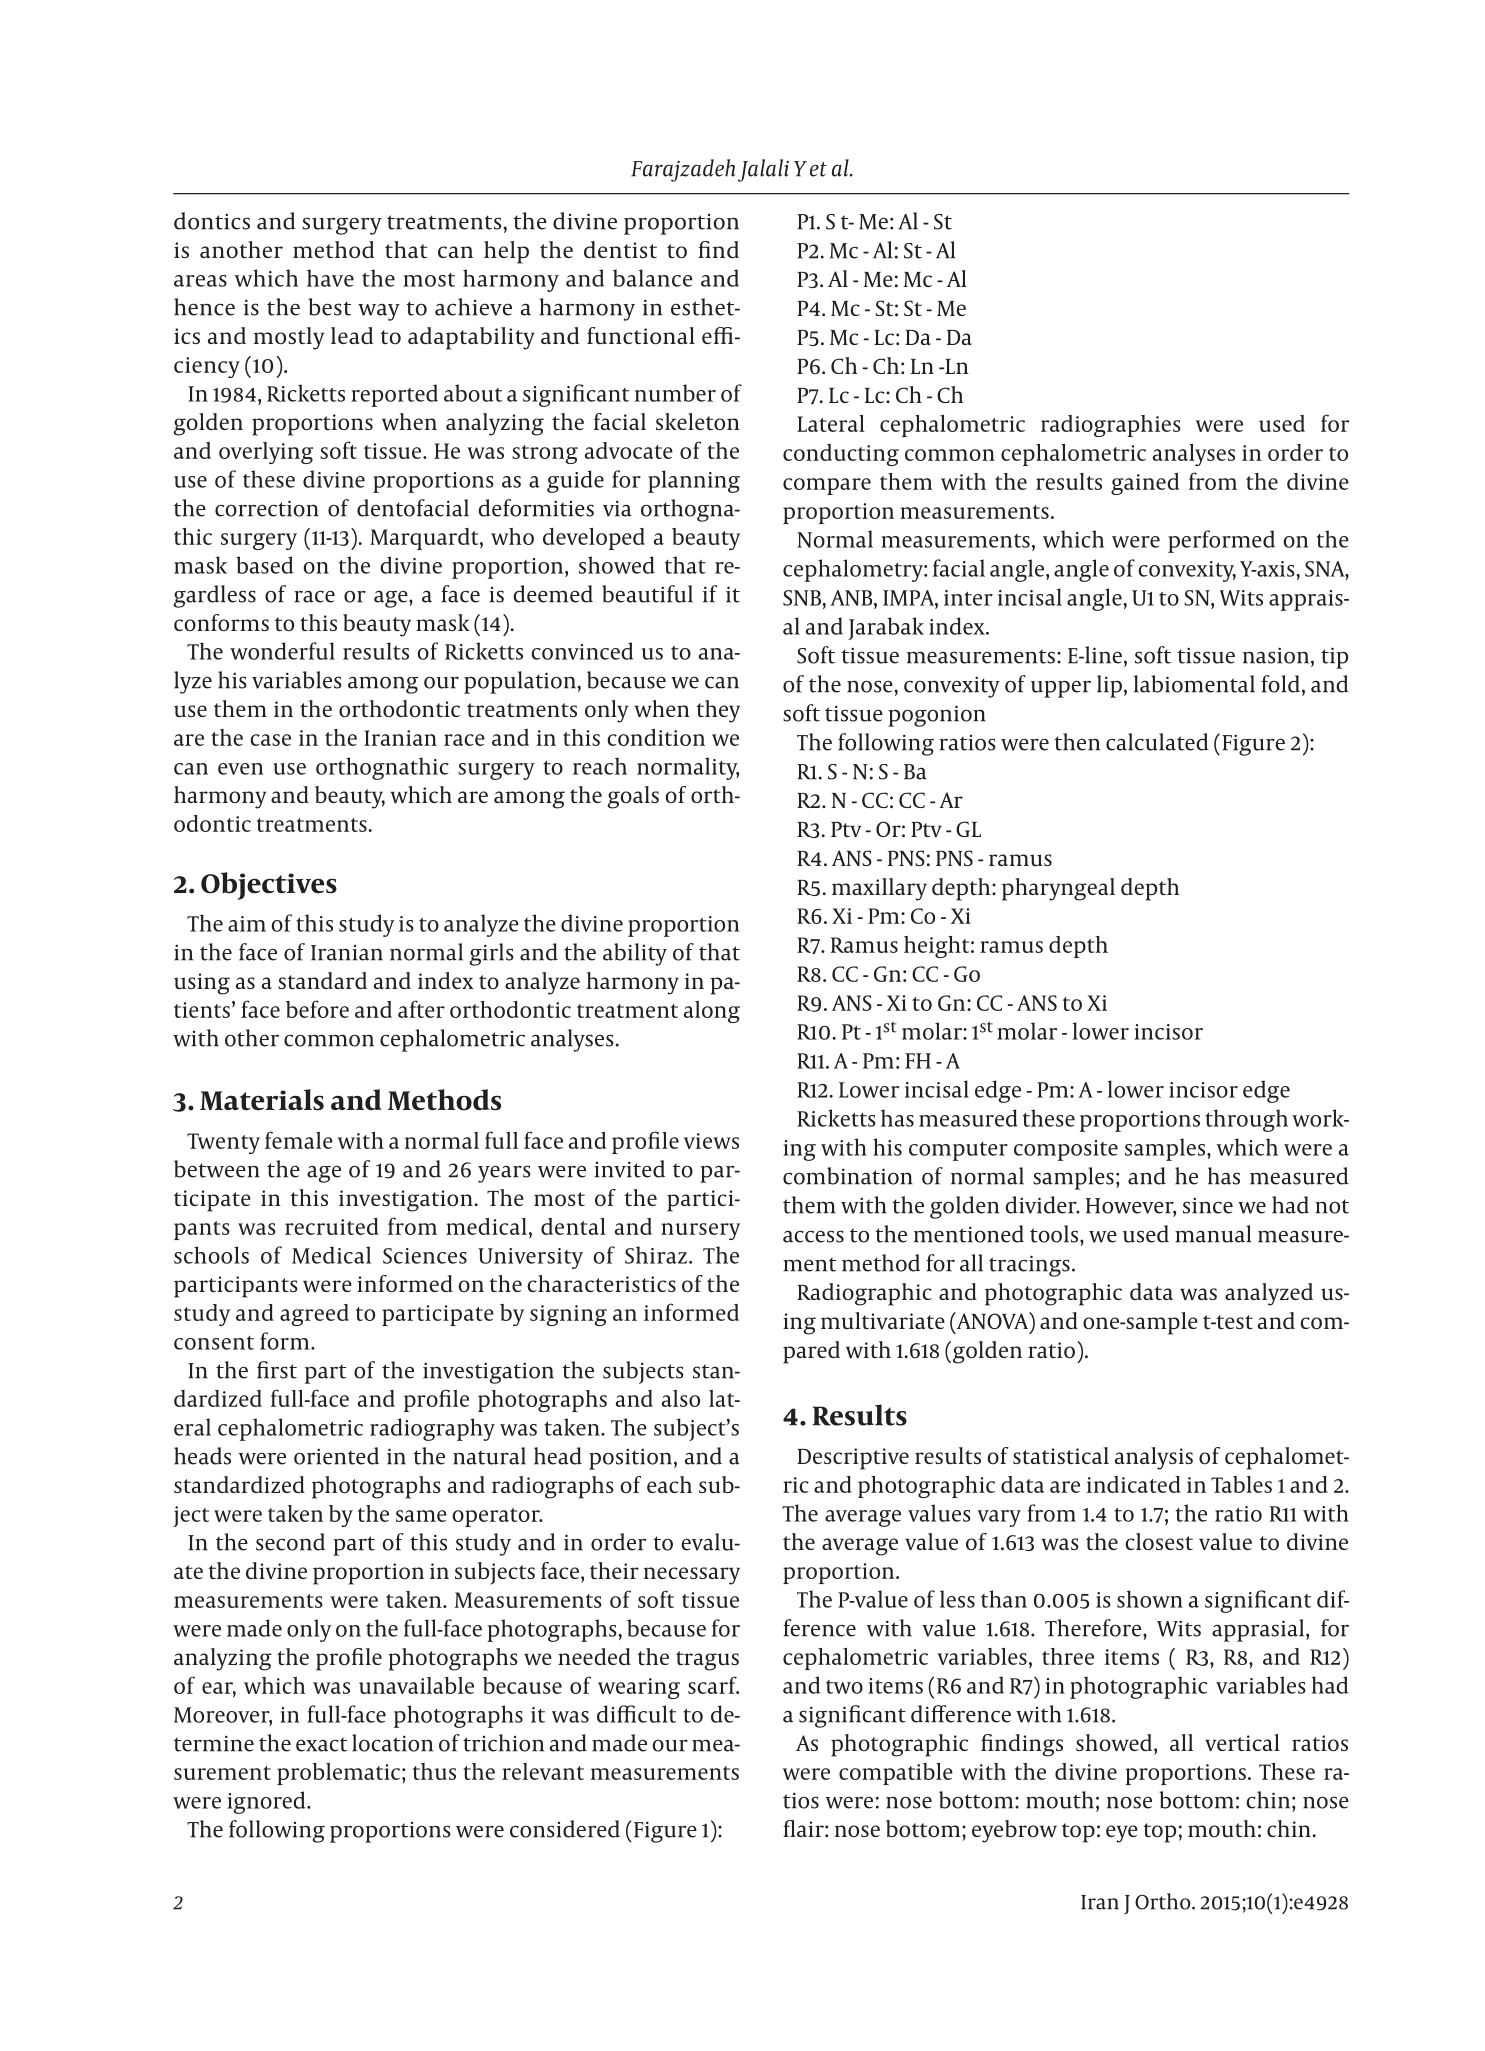  I want to click on case, so click(270, 740).
